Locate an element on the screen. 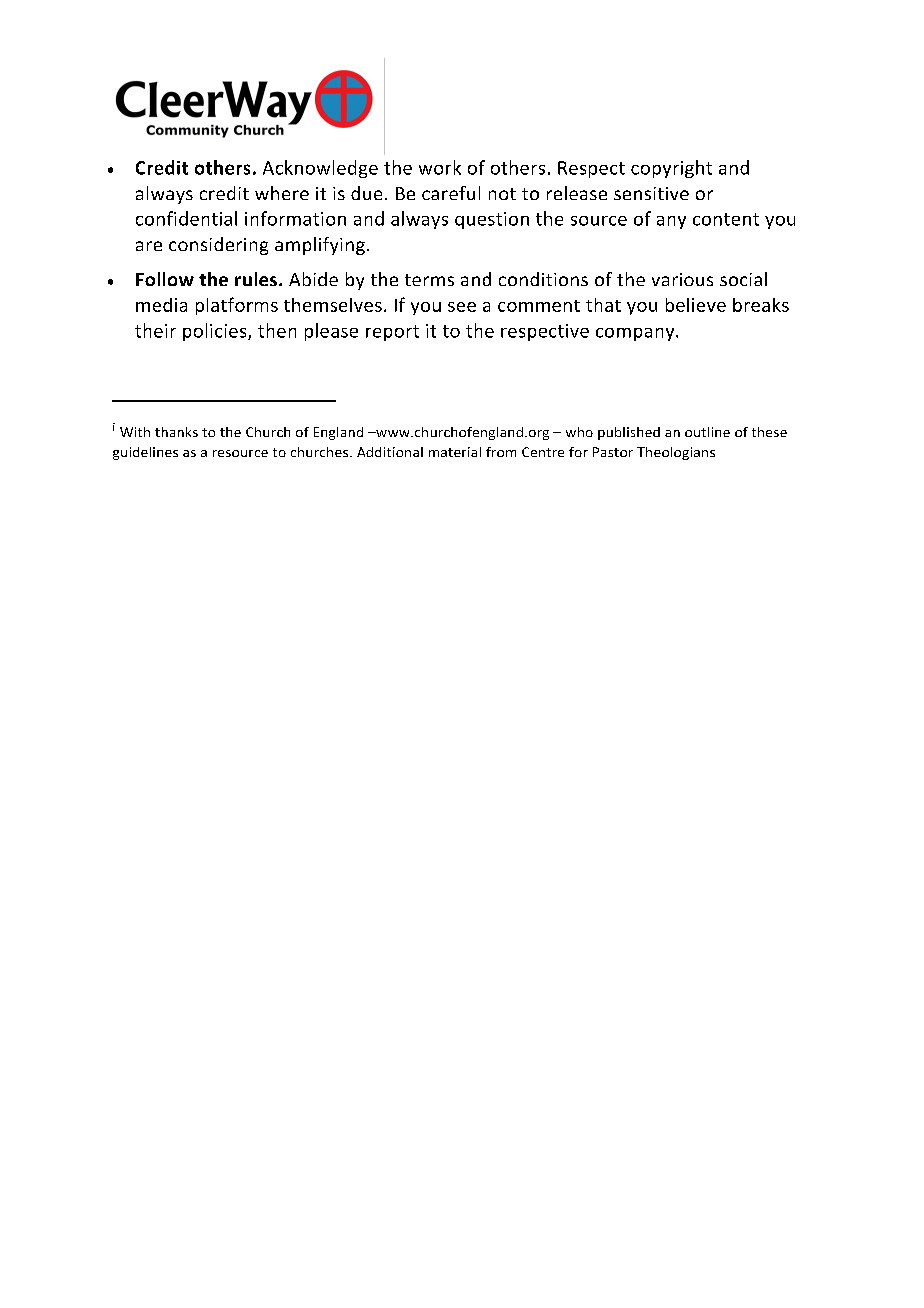 The image size is (924, 1308). thanks is located at coordinates (176, 432).
